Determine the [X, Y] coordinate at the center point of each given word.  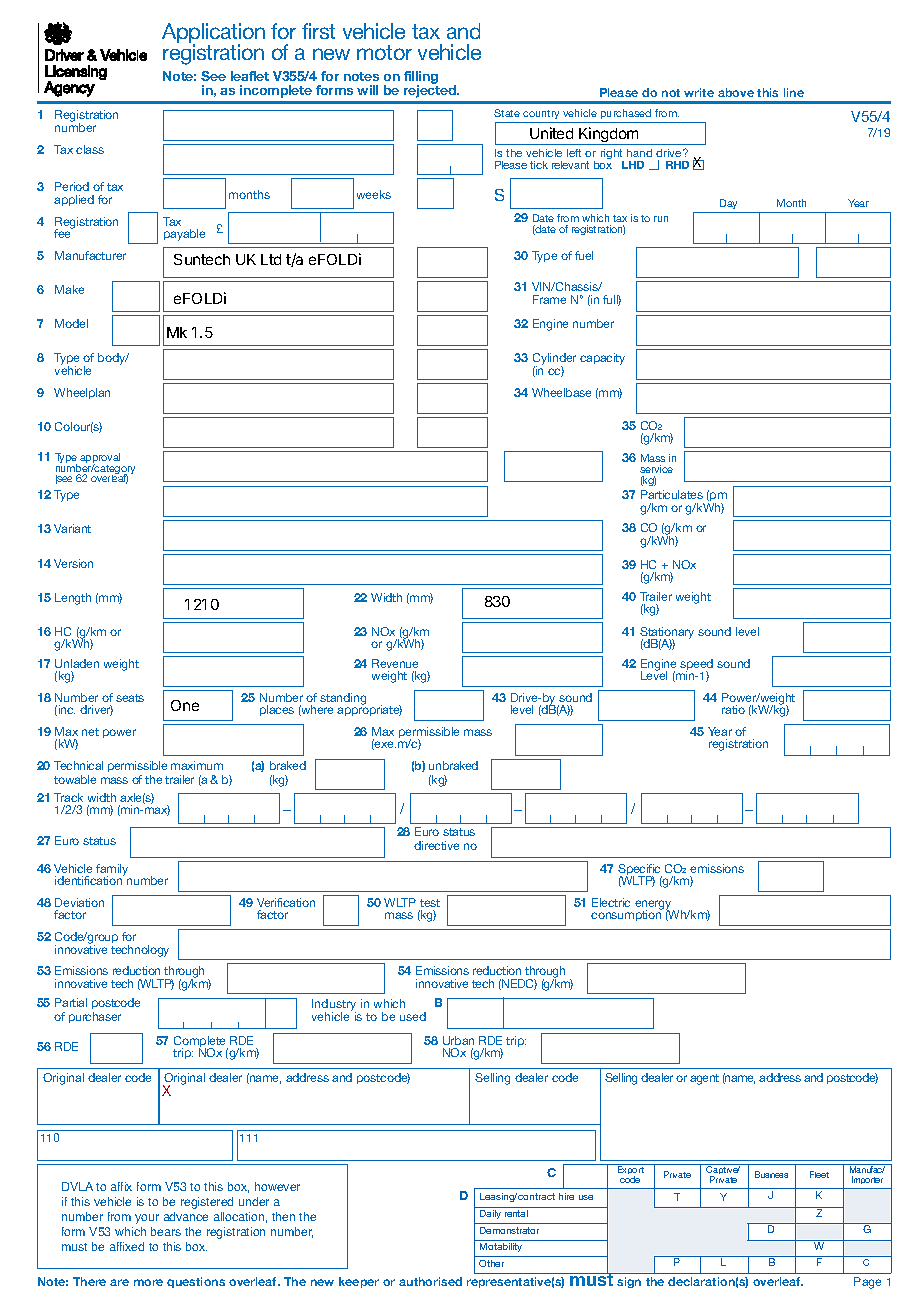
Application [213, 34]
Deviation [79, 902]
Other [491, 1263]
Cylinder [554, 360]
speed [696, 666]
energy [654, 906]
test [430, 903]
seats [130, 698]
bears [166, 1231]
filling [421, 79]
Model [71, 323]
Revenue [395, 663]
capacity [602, 359]
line [794, 92]
